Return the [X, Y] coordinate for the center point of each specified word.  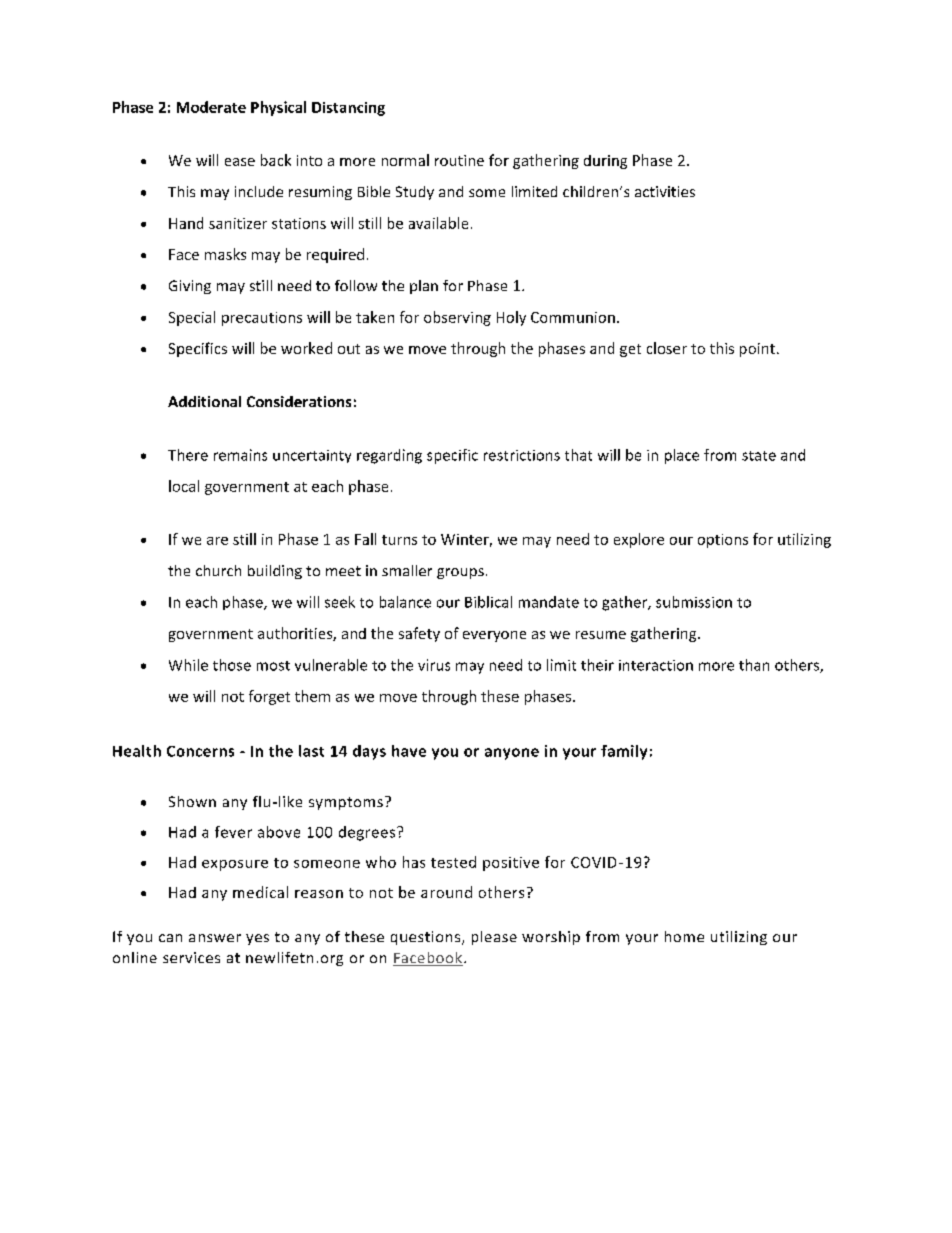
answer [215, 938]
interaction [656, 665]
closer [667, 348]
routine [459, 160]
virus [434, 665]
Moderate [211, 107]
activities [665, 191]
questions [427, 938]
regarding [389, 456]
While [188, 665]
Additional [204, 401]
